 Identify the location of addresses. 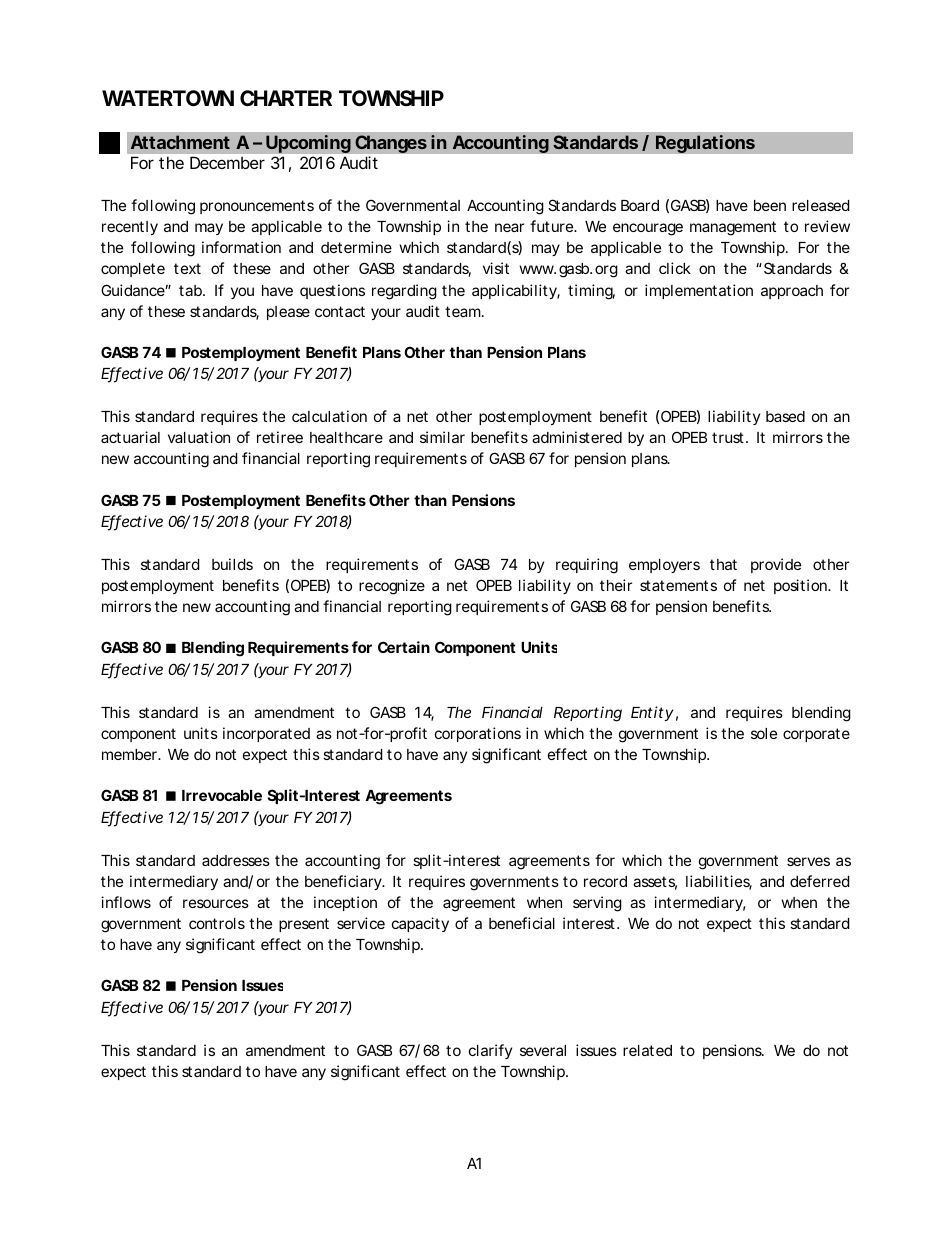
(236, 860).
